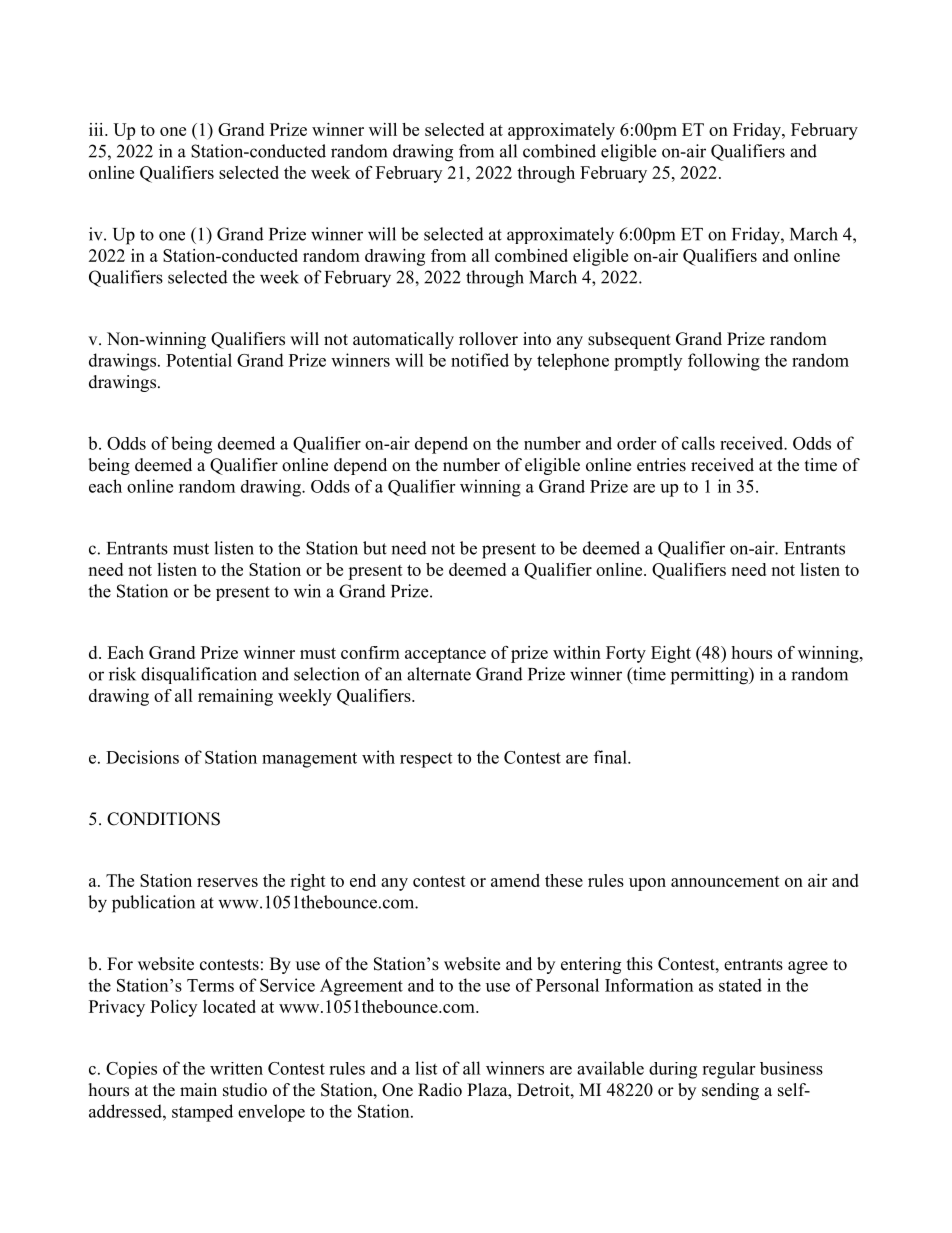 Image resolution: width=952 pixels, height=1233 pixels. I want to click on CONDITIONS, so click(163, 819).
